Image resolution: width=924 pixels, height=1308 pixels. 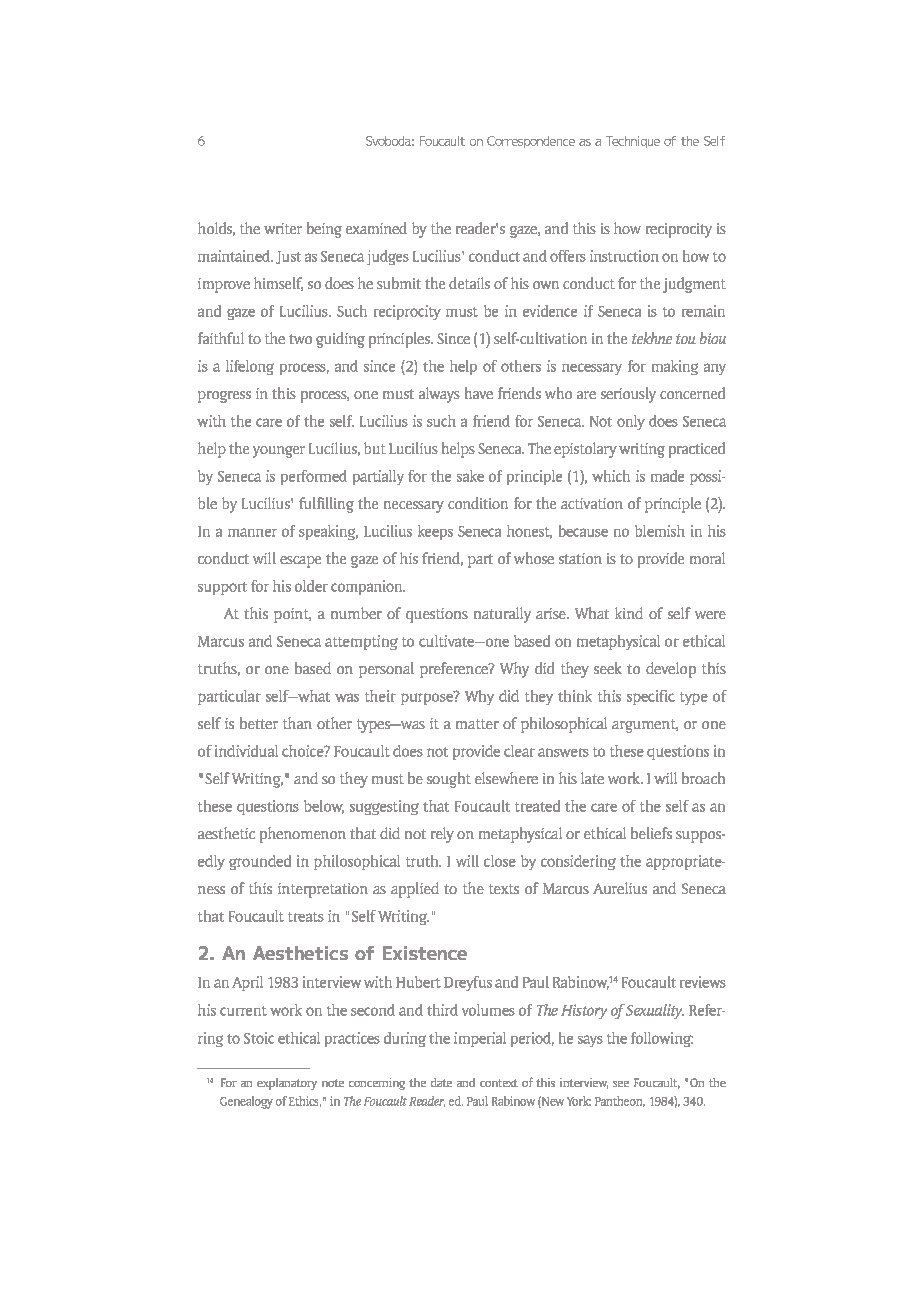 What do you see at coordinates (470, 476) in the image?
I see `sake` at bounding box center [470, 476].
